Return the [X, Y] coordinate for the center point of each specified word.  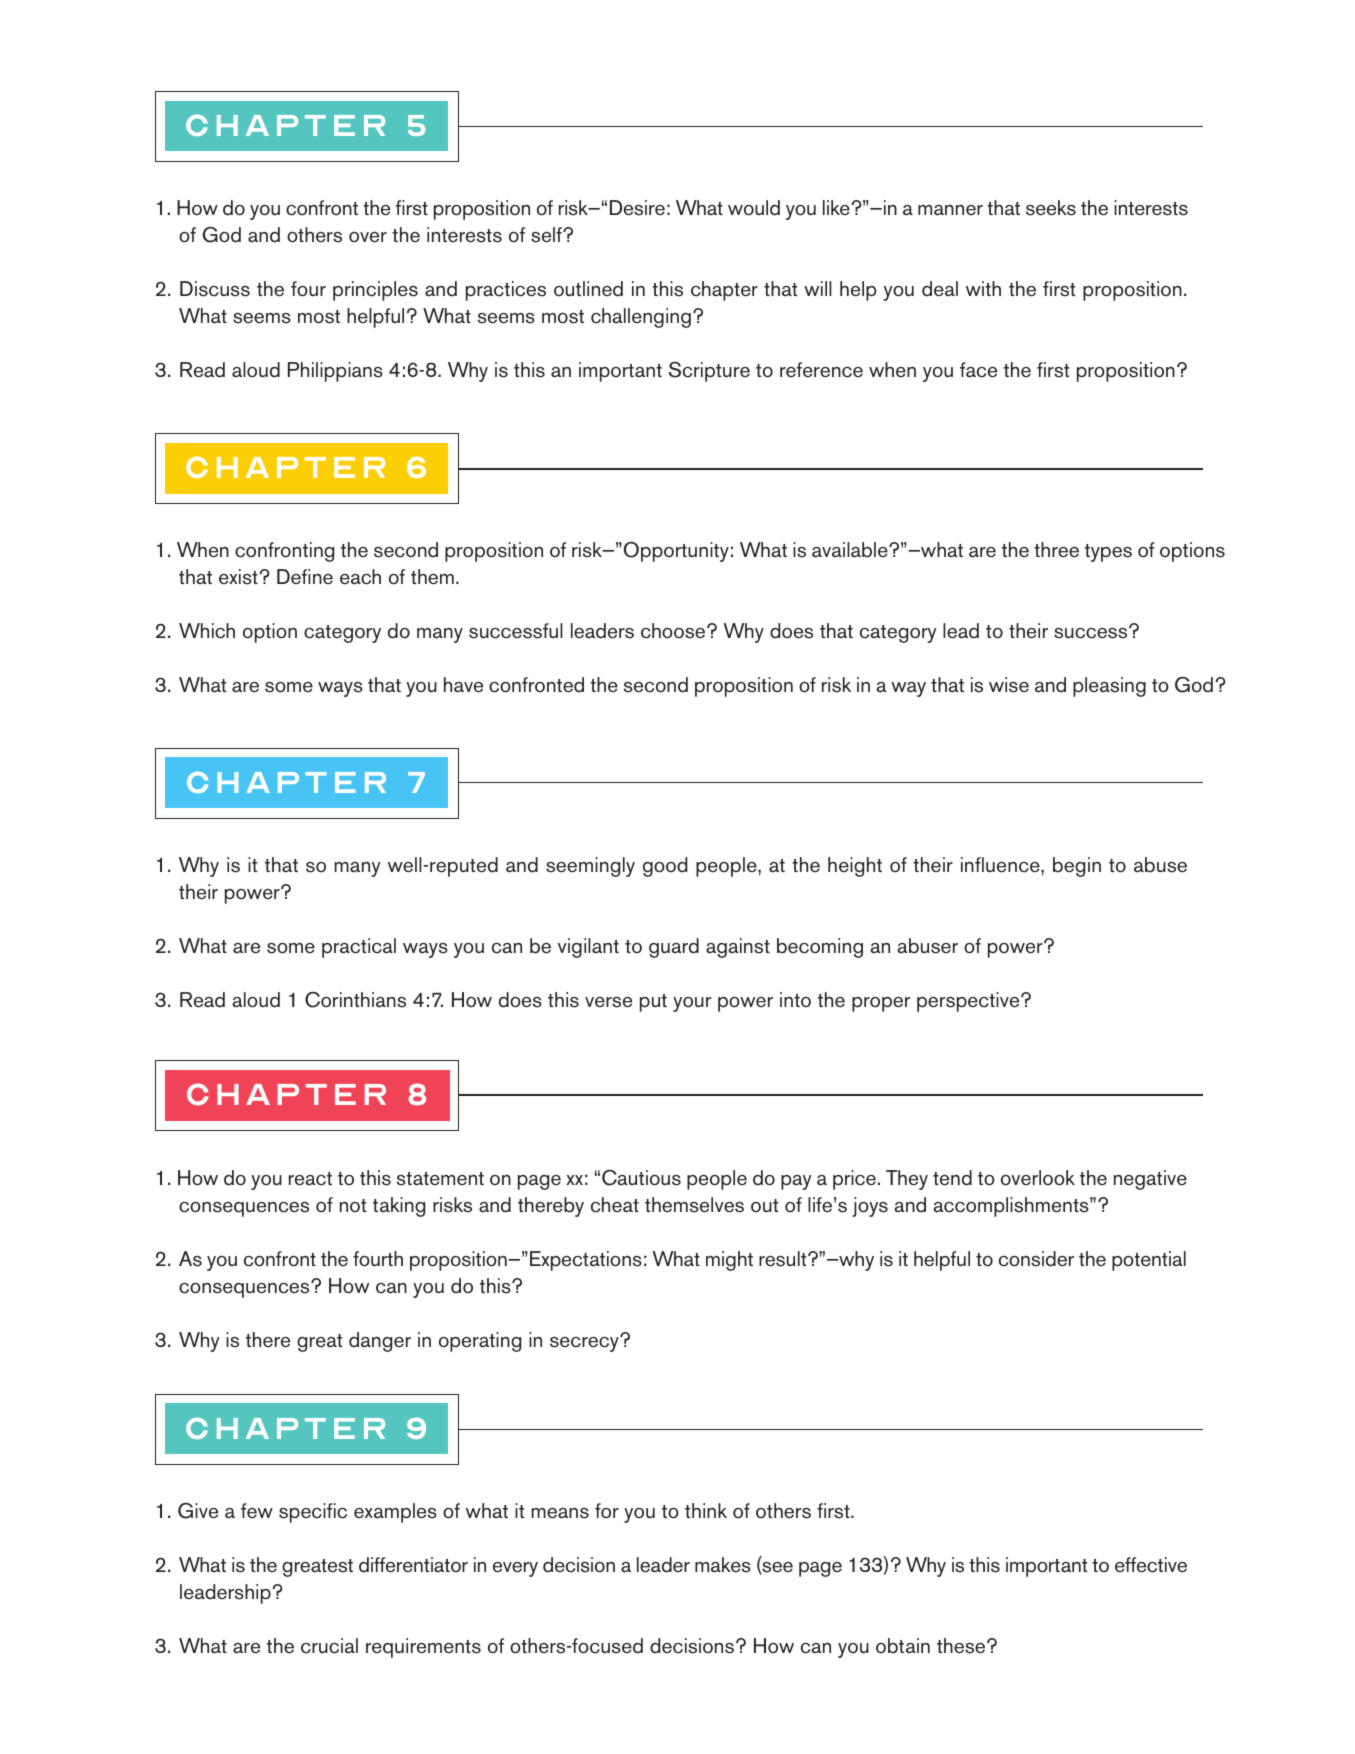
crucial [329, 1646]
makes [723, 1565]
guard [674, 948]
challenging [641, 318]
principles [375, 291]
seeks [1051, 208]
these [962, 1646]
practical [359, 948]
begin [1077, 867]
